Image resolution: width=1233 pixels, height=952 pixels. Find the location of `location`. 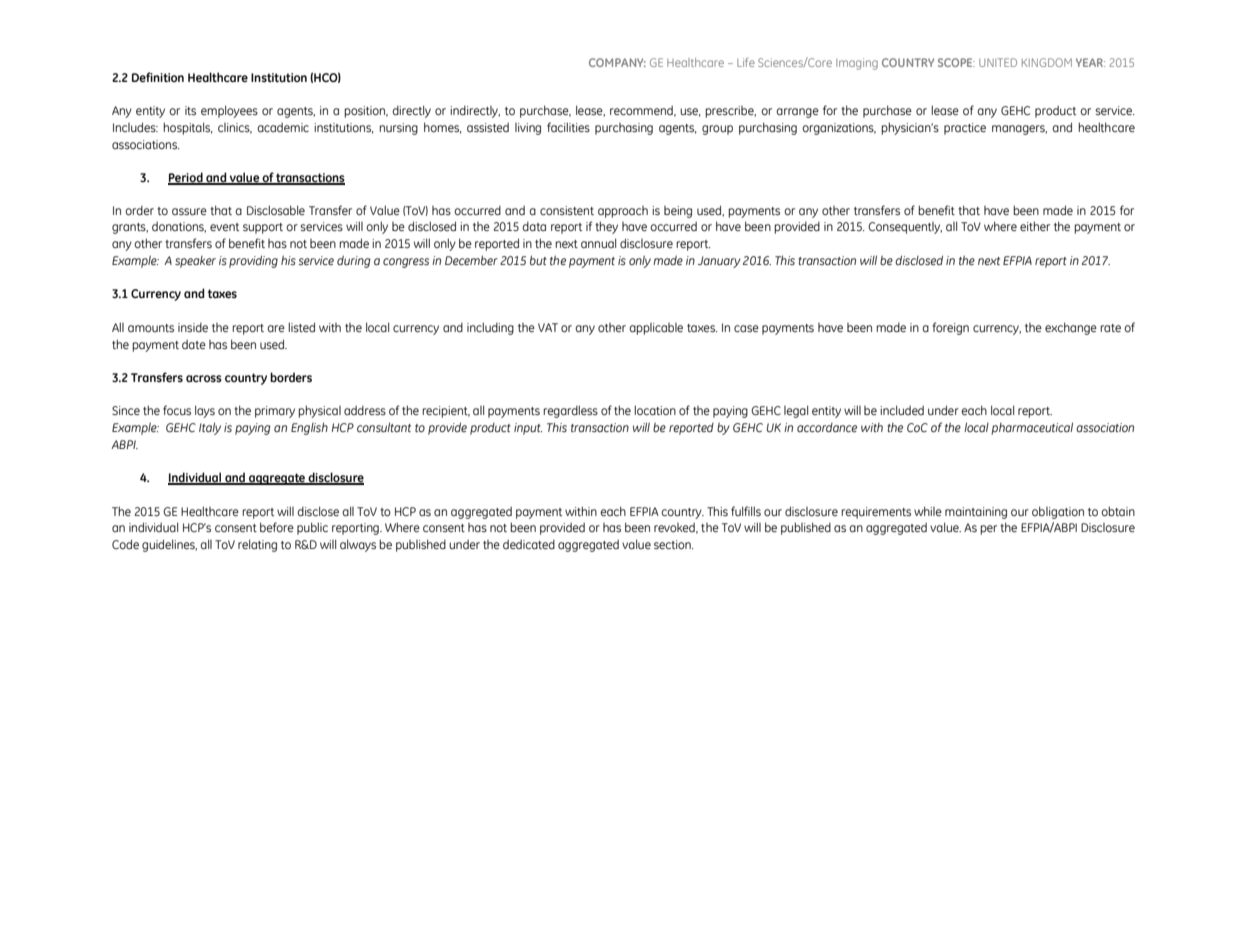

location is located at coordinates (655, 410).
